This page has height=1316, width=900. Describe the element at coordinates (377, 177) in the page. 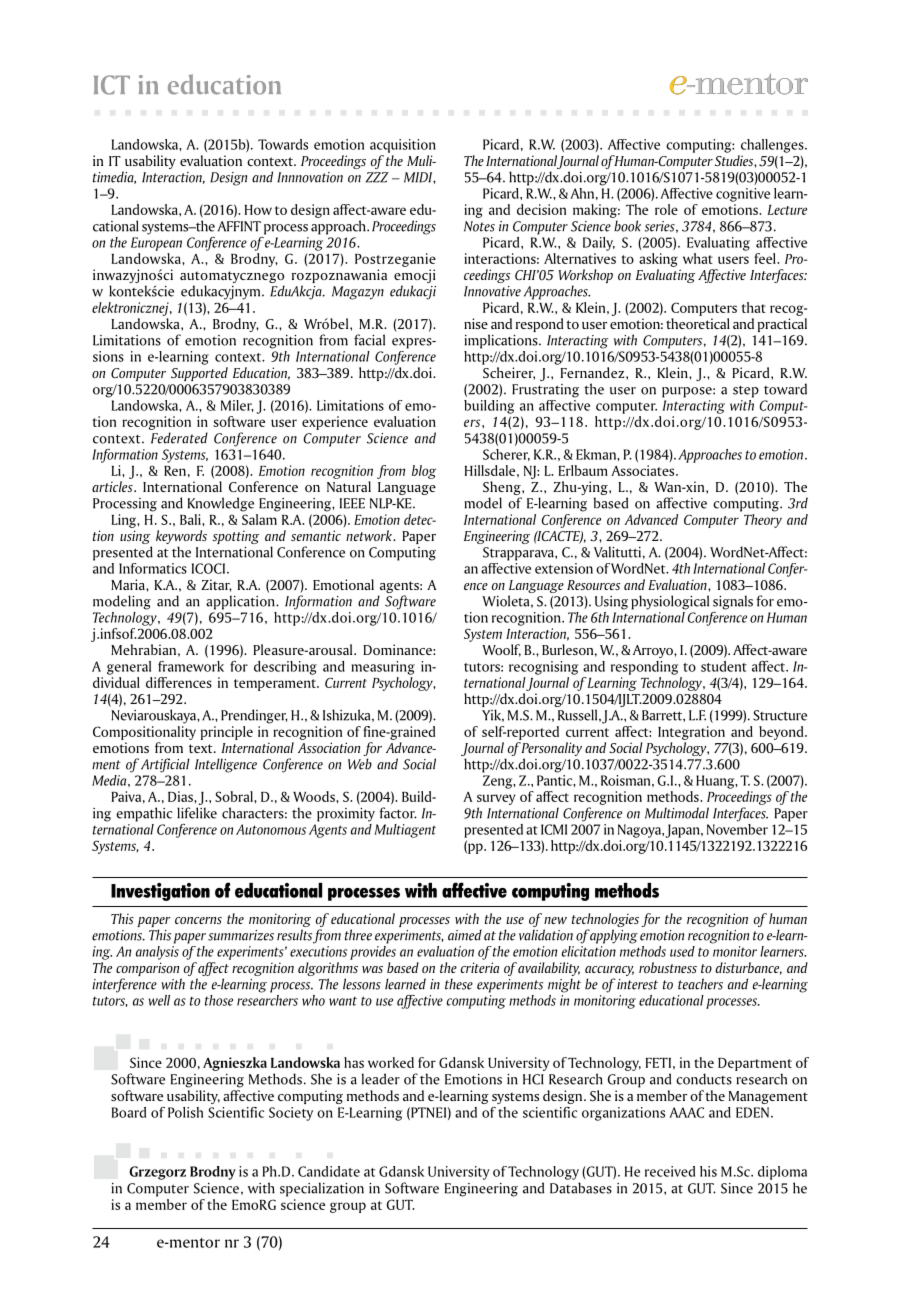

I see `ZZZ` at that location.
